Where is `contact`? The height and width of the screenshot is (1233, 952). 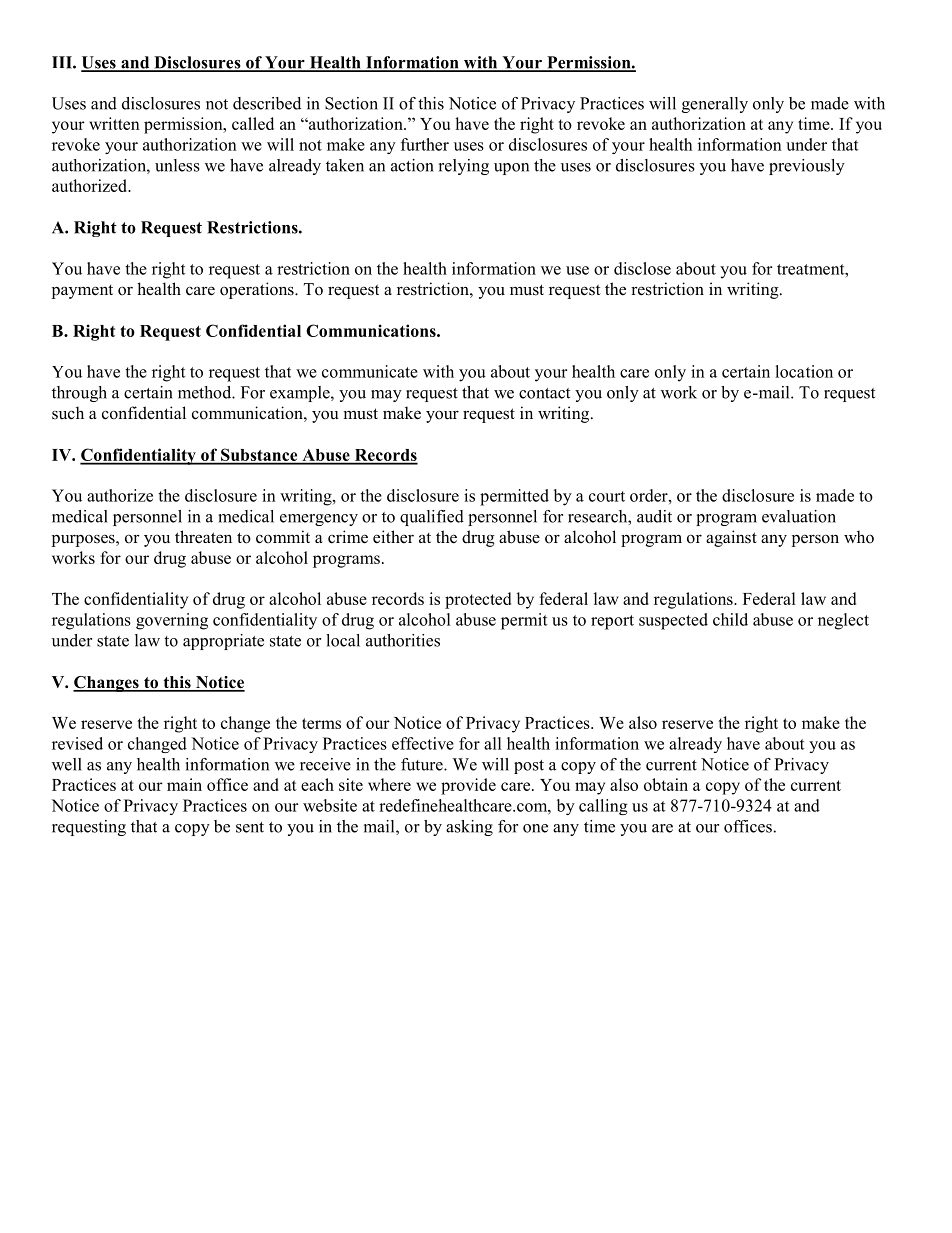 contact is located at coordinates (544, 393).
